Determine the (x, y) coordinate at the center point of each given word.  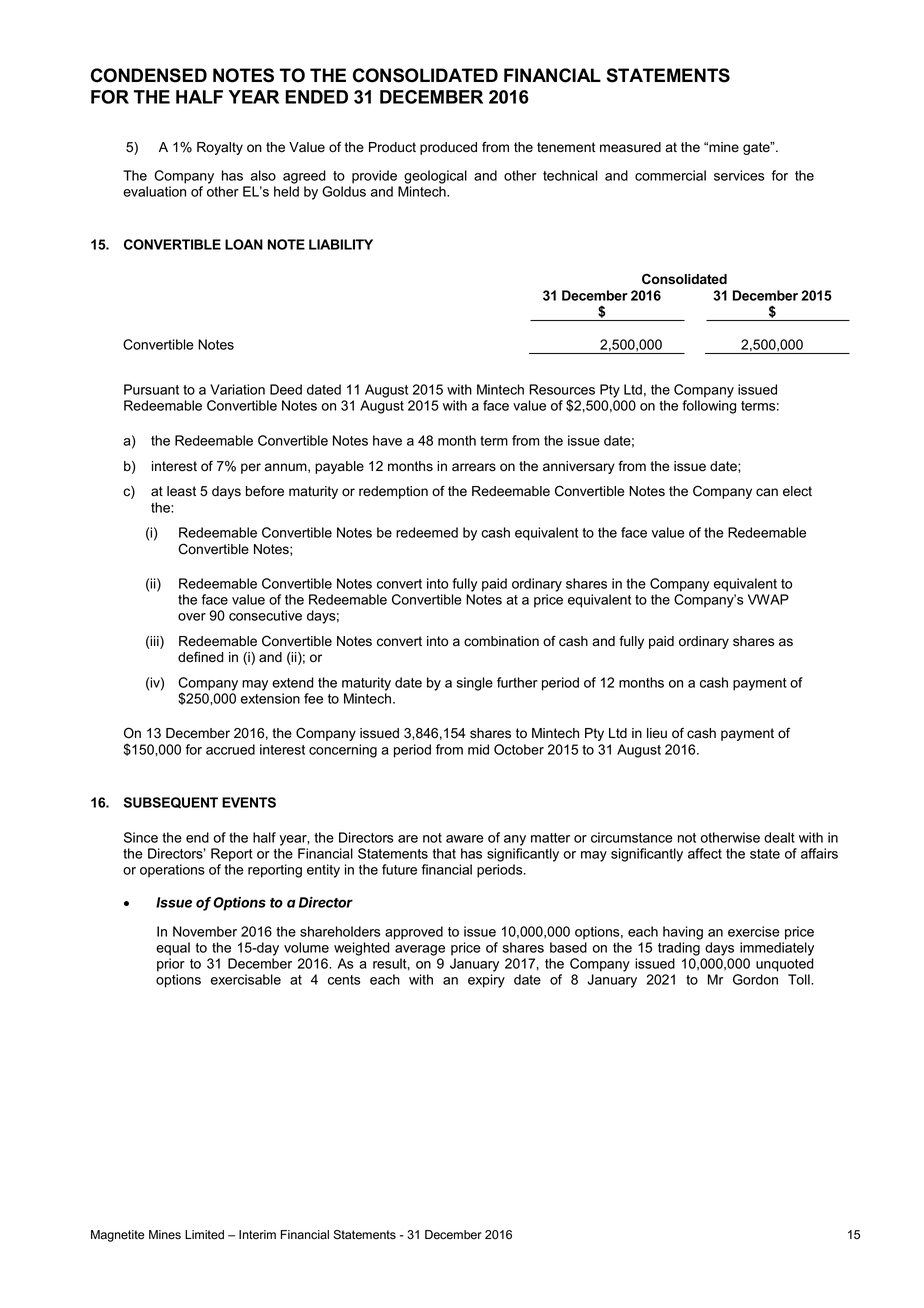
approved (414, 933)
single (475, 684)
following (709, 407)
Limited (204, 1235)
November (205, 931)
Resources (562, 389)
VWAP (768, 599)
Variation (237, 389)
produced (448, 148)
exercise (754, 931)
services (739, 175)
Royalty (220, 148)
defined (200, 657)
